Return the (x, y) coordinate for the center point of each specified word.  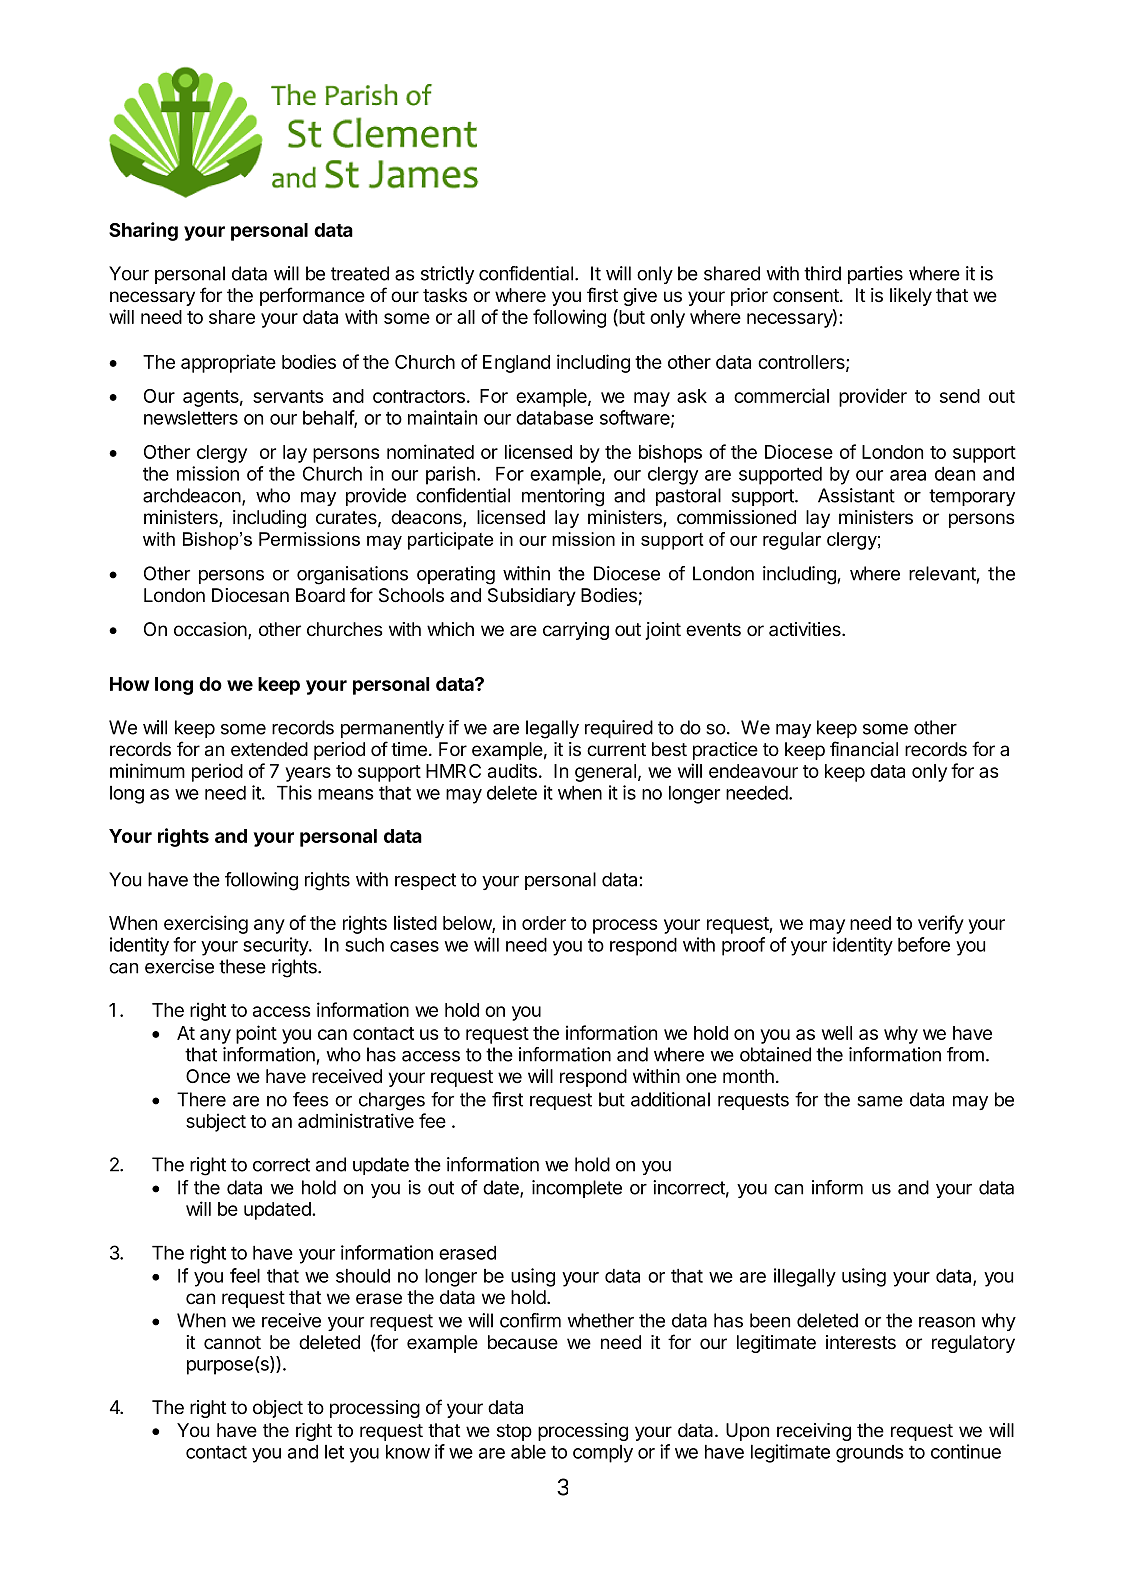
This (294, 792)
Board (320, 595)
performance (312, 296)
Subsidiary (532, 597)
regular (792, 541)
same (880, 1101)
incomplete (577, 1189)
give (640, 297)
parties (875, 275)
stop (514, 1432)
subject (216, 1122)
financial (864, 749)
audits (512, 770)
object (278, 1409)
